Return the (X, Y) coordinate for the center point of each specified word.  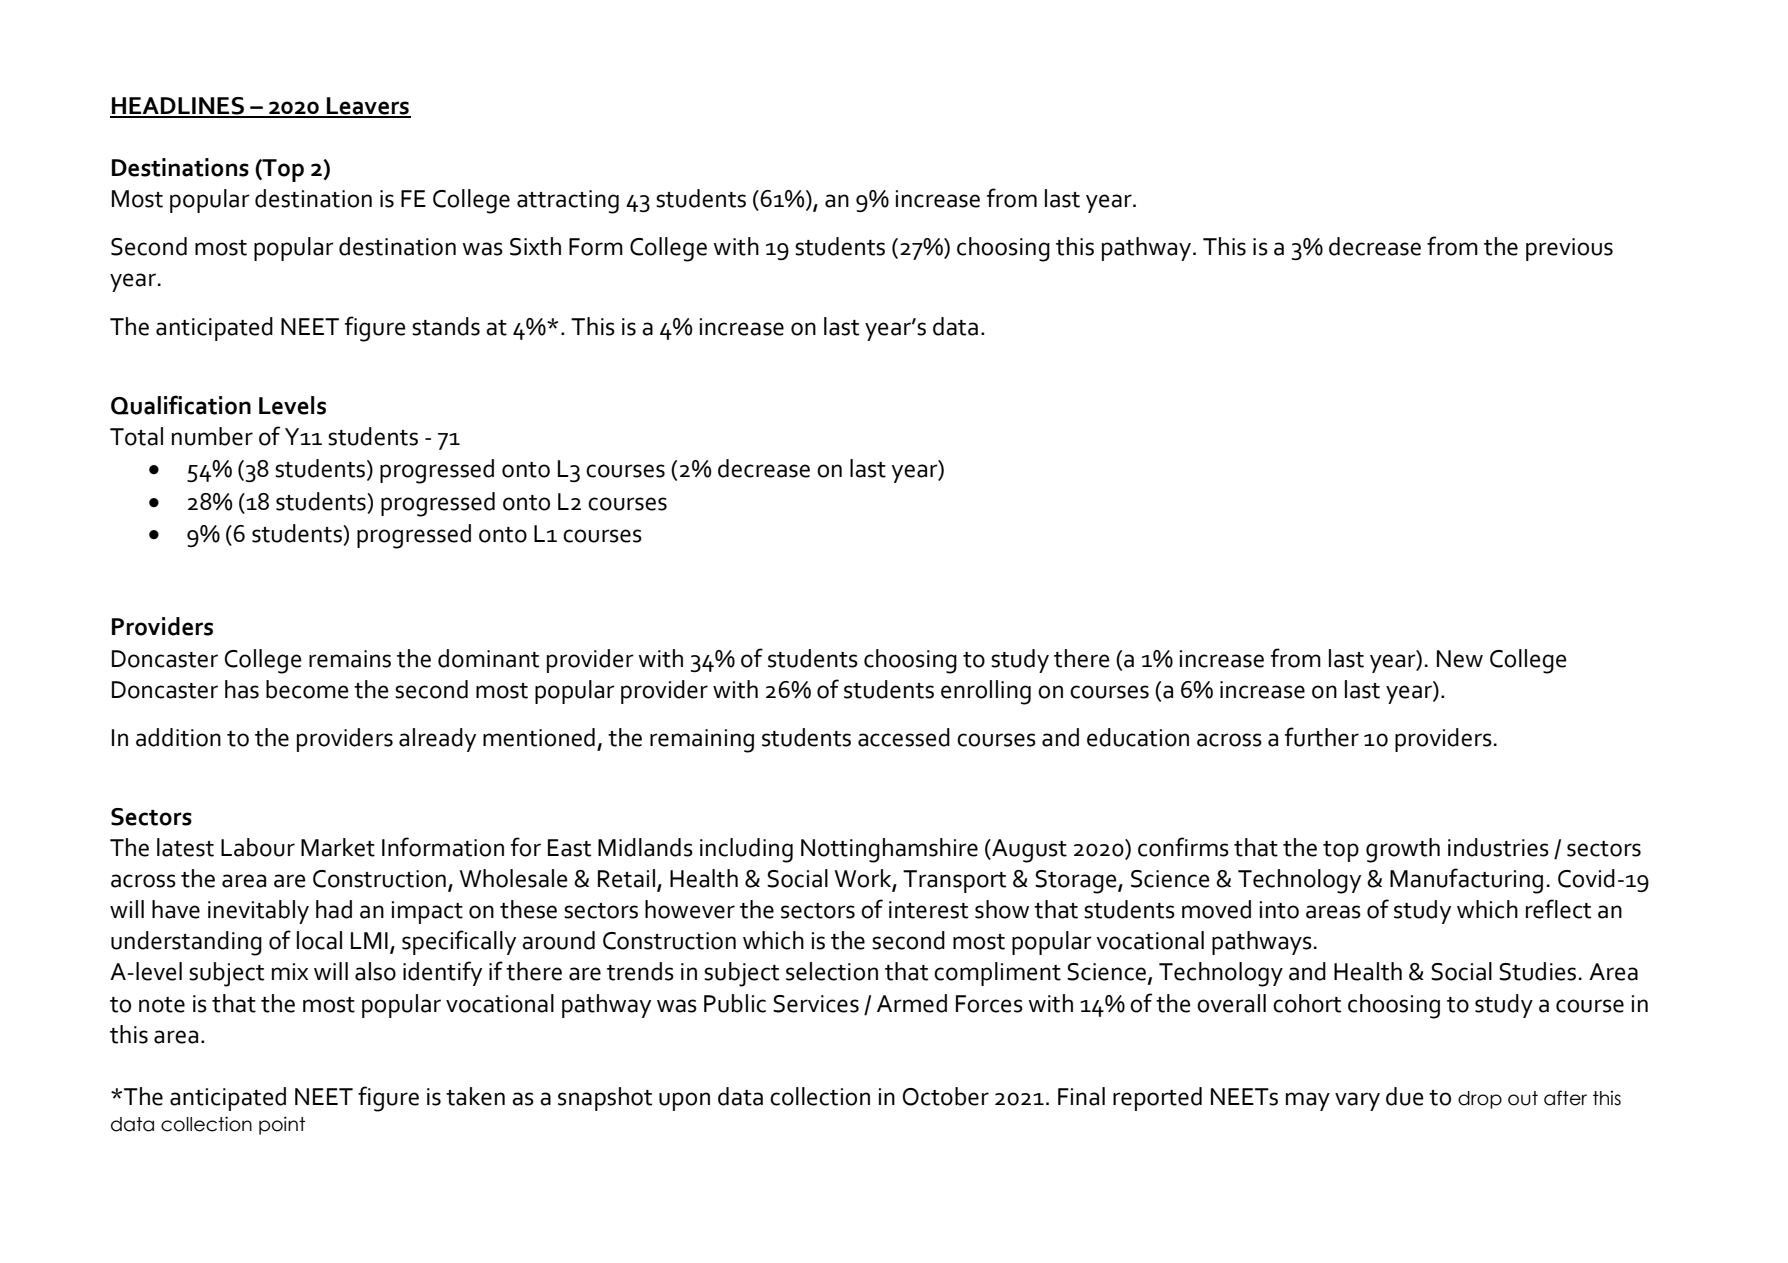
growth (1403, 850)
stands (446, 326)
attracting (568, 202)
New (1460, 659)
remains (350, 659)
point (282, 1125)
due (1405, 1096)
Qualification (181, 405)
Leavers (368, 107)
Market (338, 847)
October (946, 1096)
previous (1569, 249)
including (746, 850)
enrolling (986, 692)
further (1322, 737)
